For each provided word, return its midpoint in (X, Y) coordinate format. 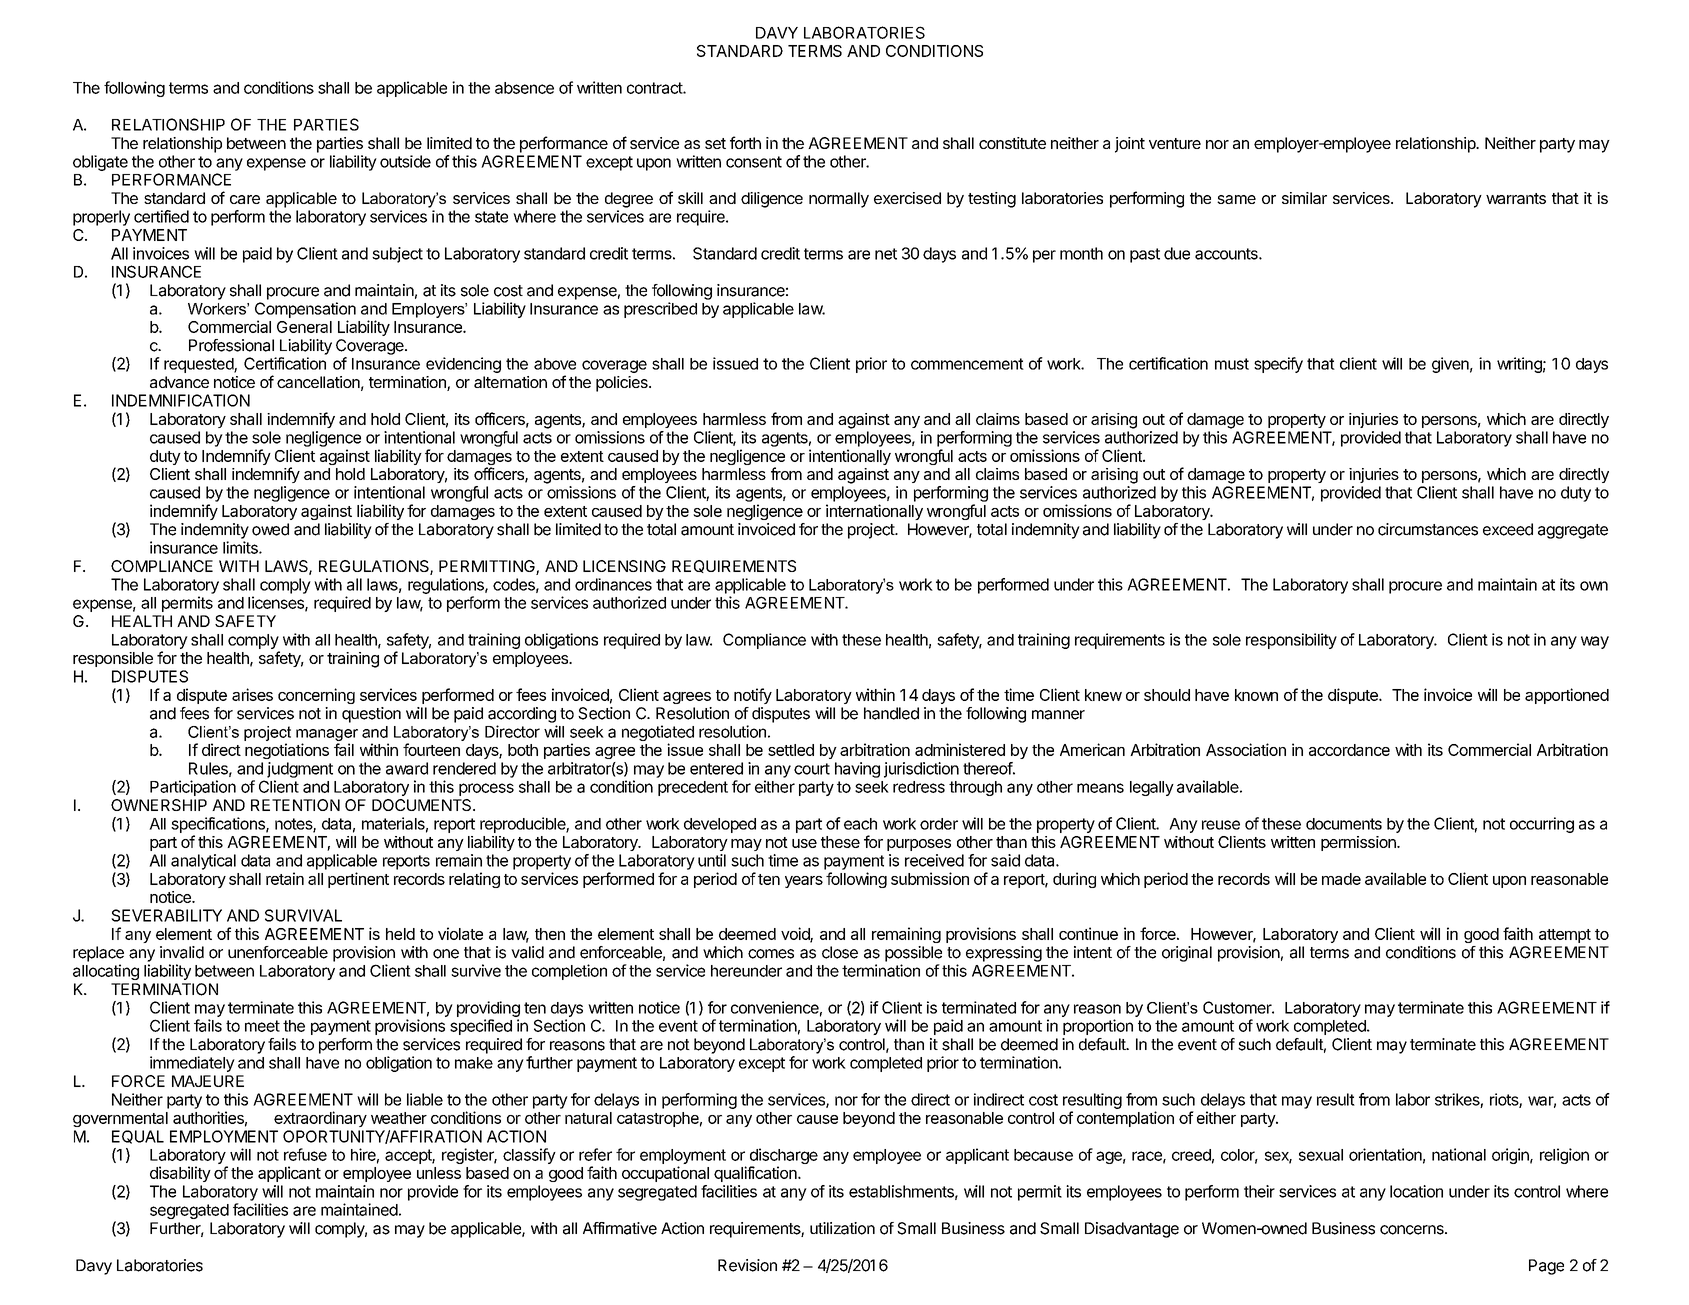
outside (405, 161)
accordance (1349, 750)
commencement (967, 364)
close (840, 952)
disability (180, 1174)
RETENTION (295, 805)
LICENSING (624, 566)
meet (262, 1026)
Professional (231, 345)
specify (1278, 365)
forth (745, 142)
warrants (1516, 198)
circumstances (1428, 529)
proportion (1098, 1027)
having (857, 770)
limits (241, 547)
